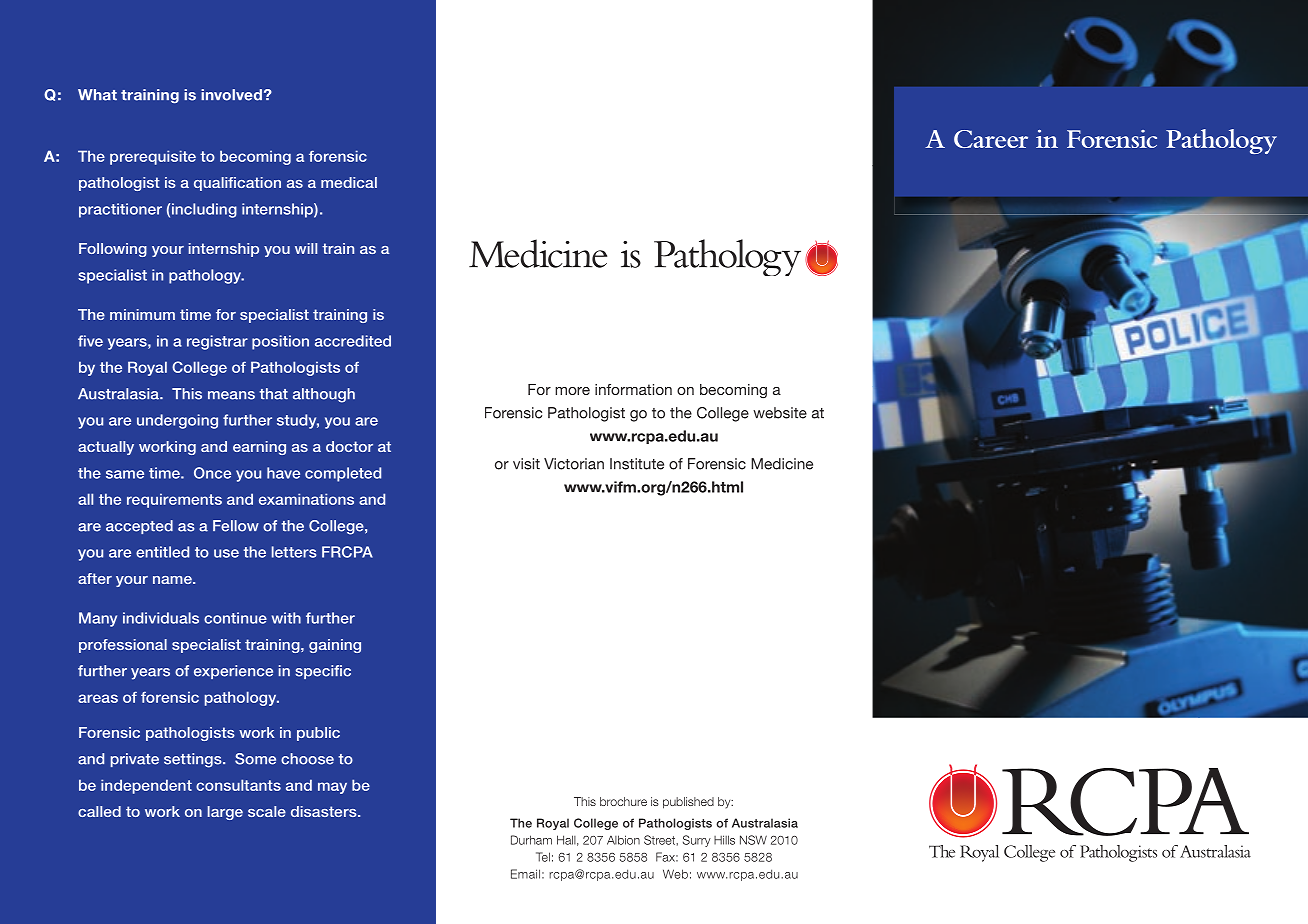  What do you see at coordinates (212, 473) in the image?
I see `Once` at bounding box center [212, 473].
